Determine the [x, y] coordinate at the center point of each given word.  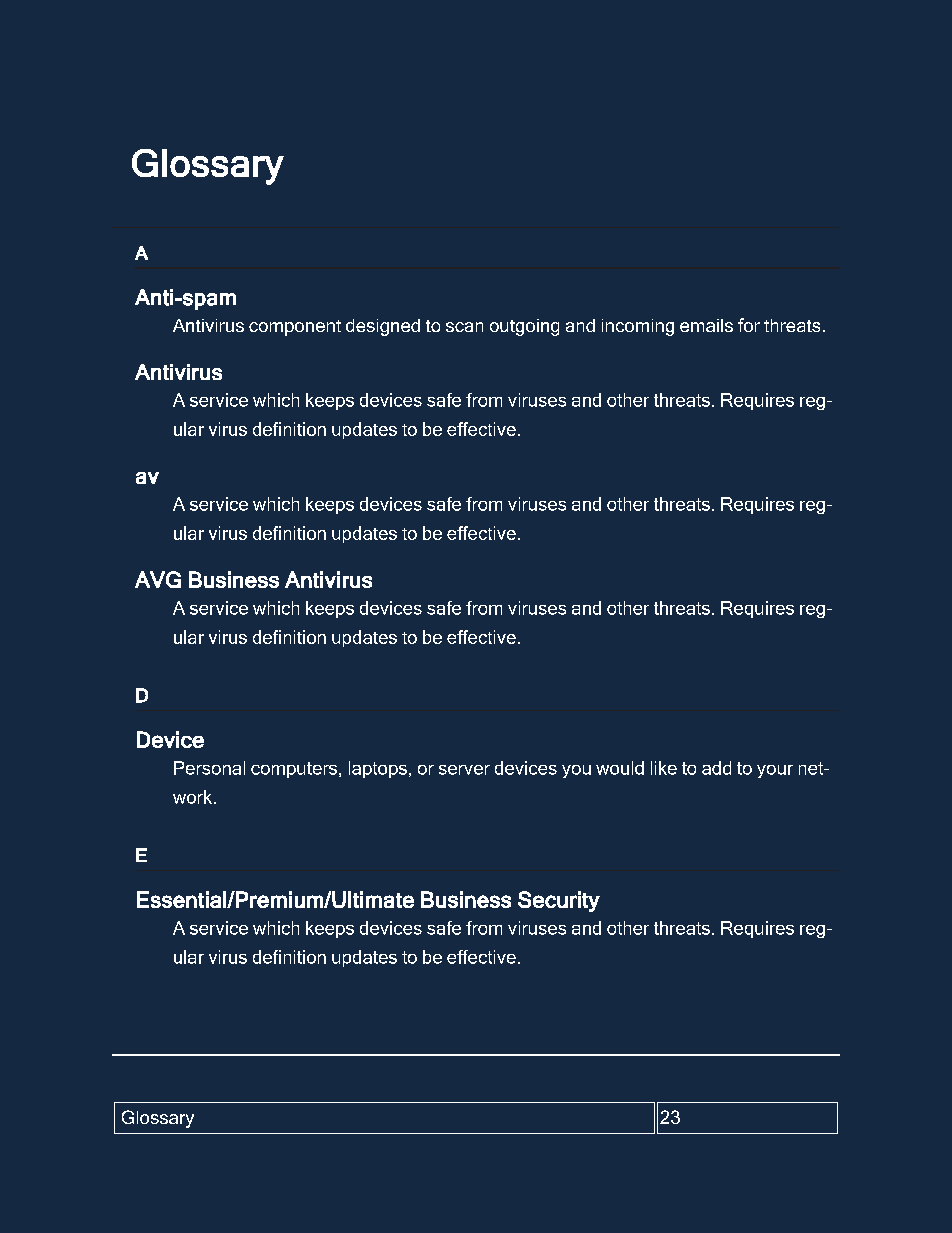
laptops [378, 769]
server [464, 770]
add [716, 768]
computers [295, 770]
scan [464, 327]
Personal [209, 768]
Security [559, 901]
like [664, 768]
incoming [638, 327]
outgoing [524, 327]
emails [706, 325]
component [295, 328]
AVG [158, 579]
